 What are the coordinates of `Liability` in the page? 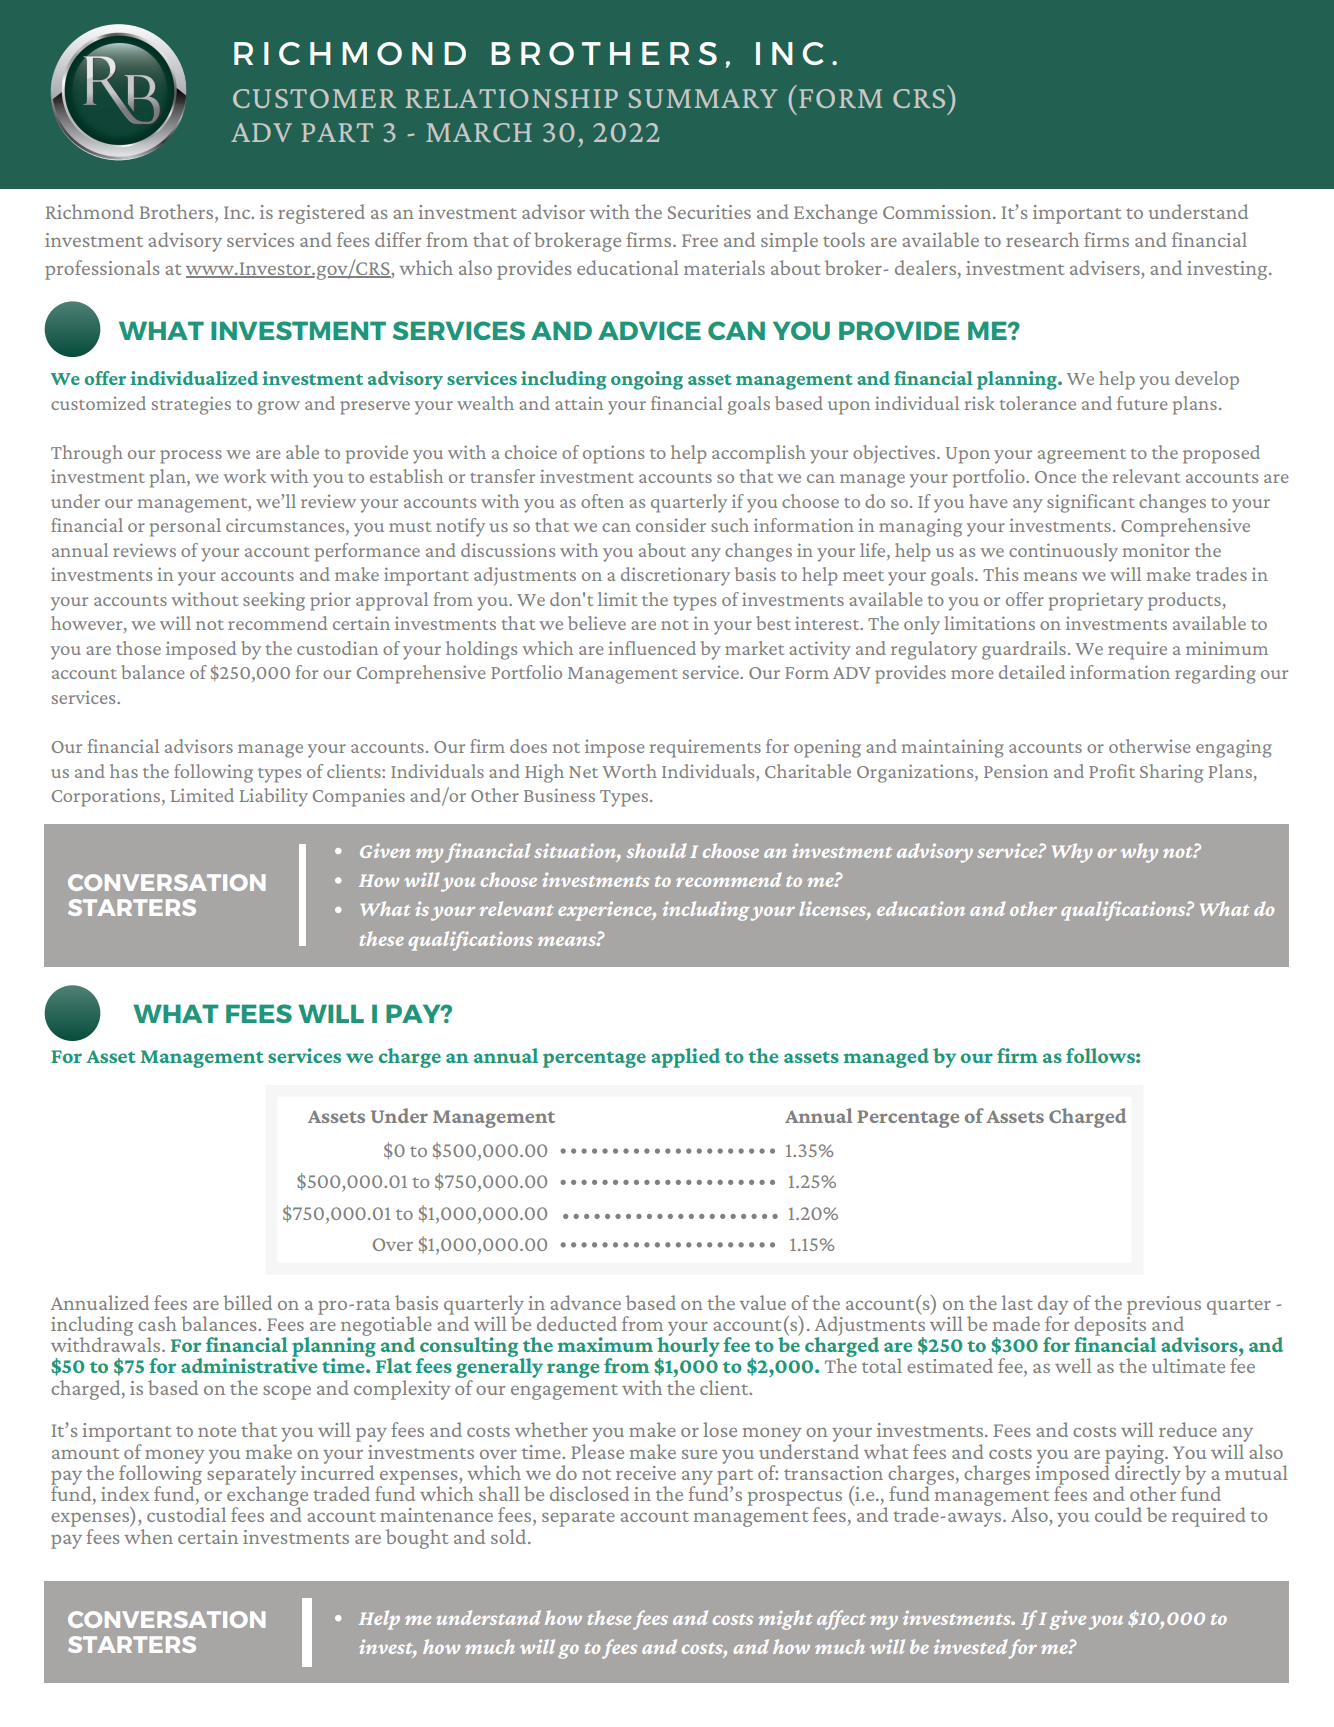 It's located at (274, 797).
